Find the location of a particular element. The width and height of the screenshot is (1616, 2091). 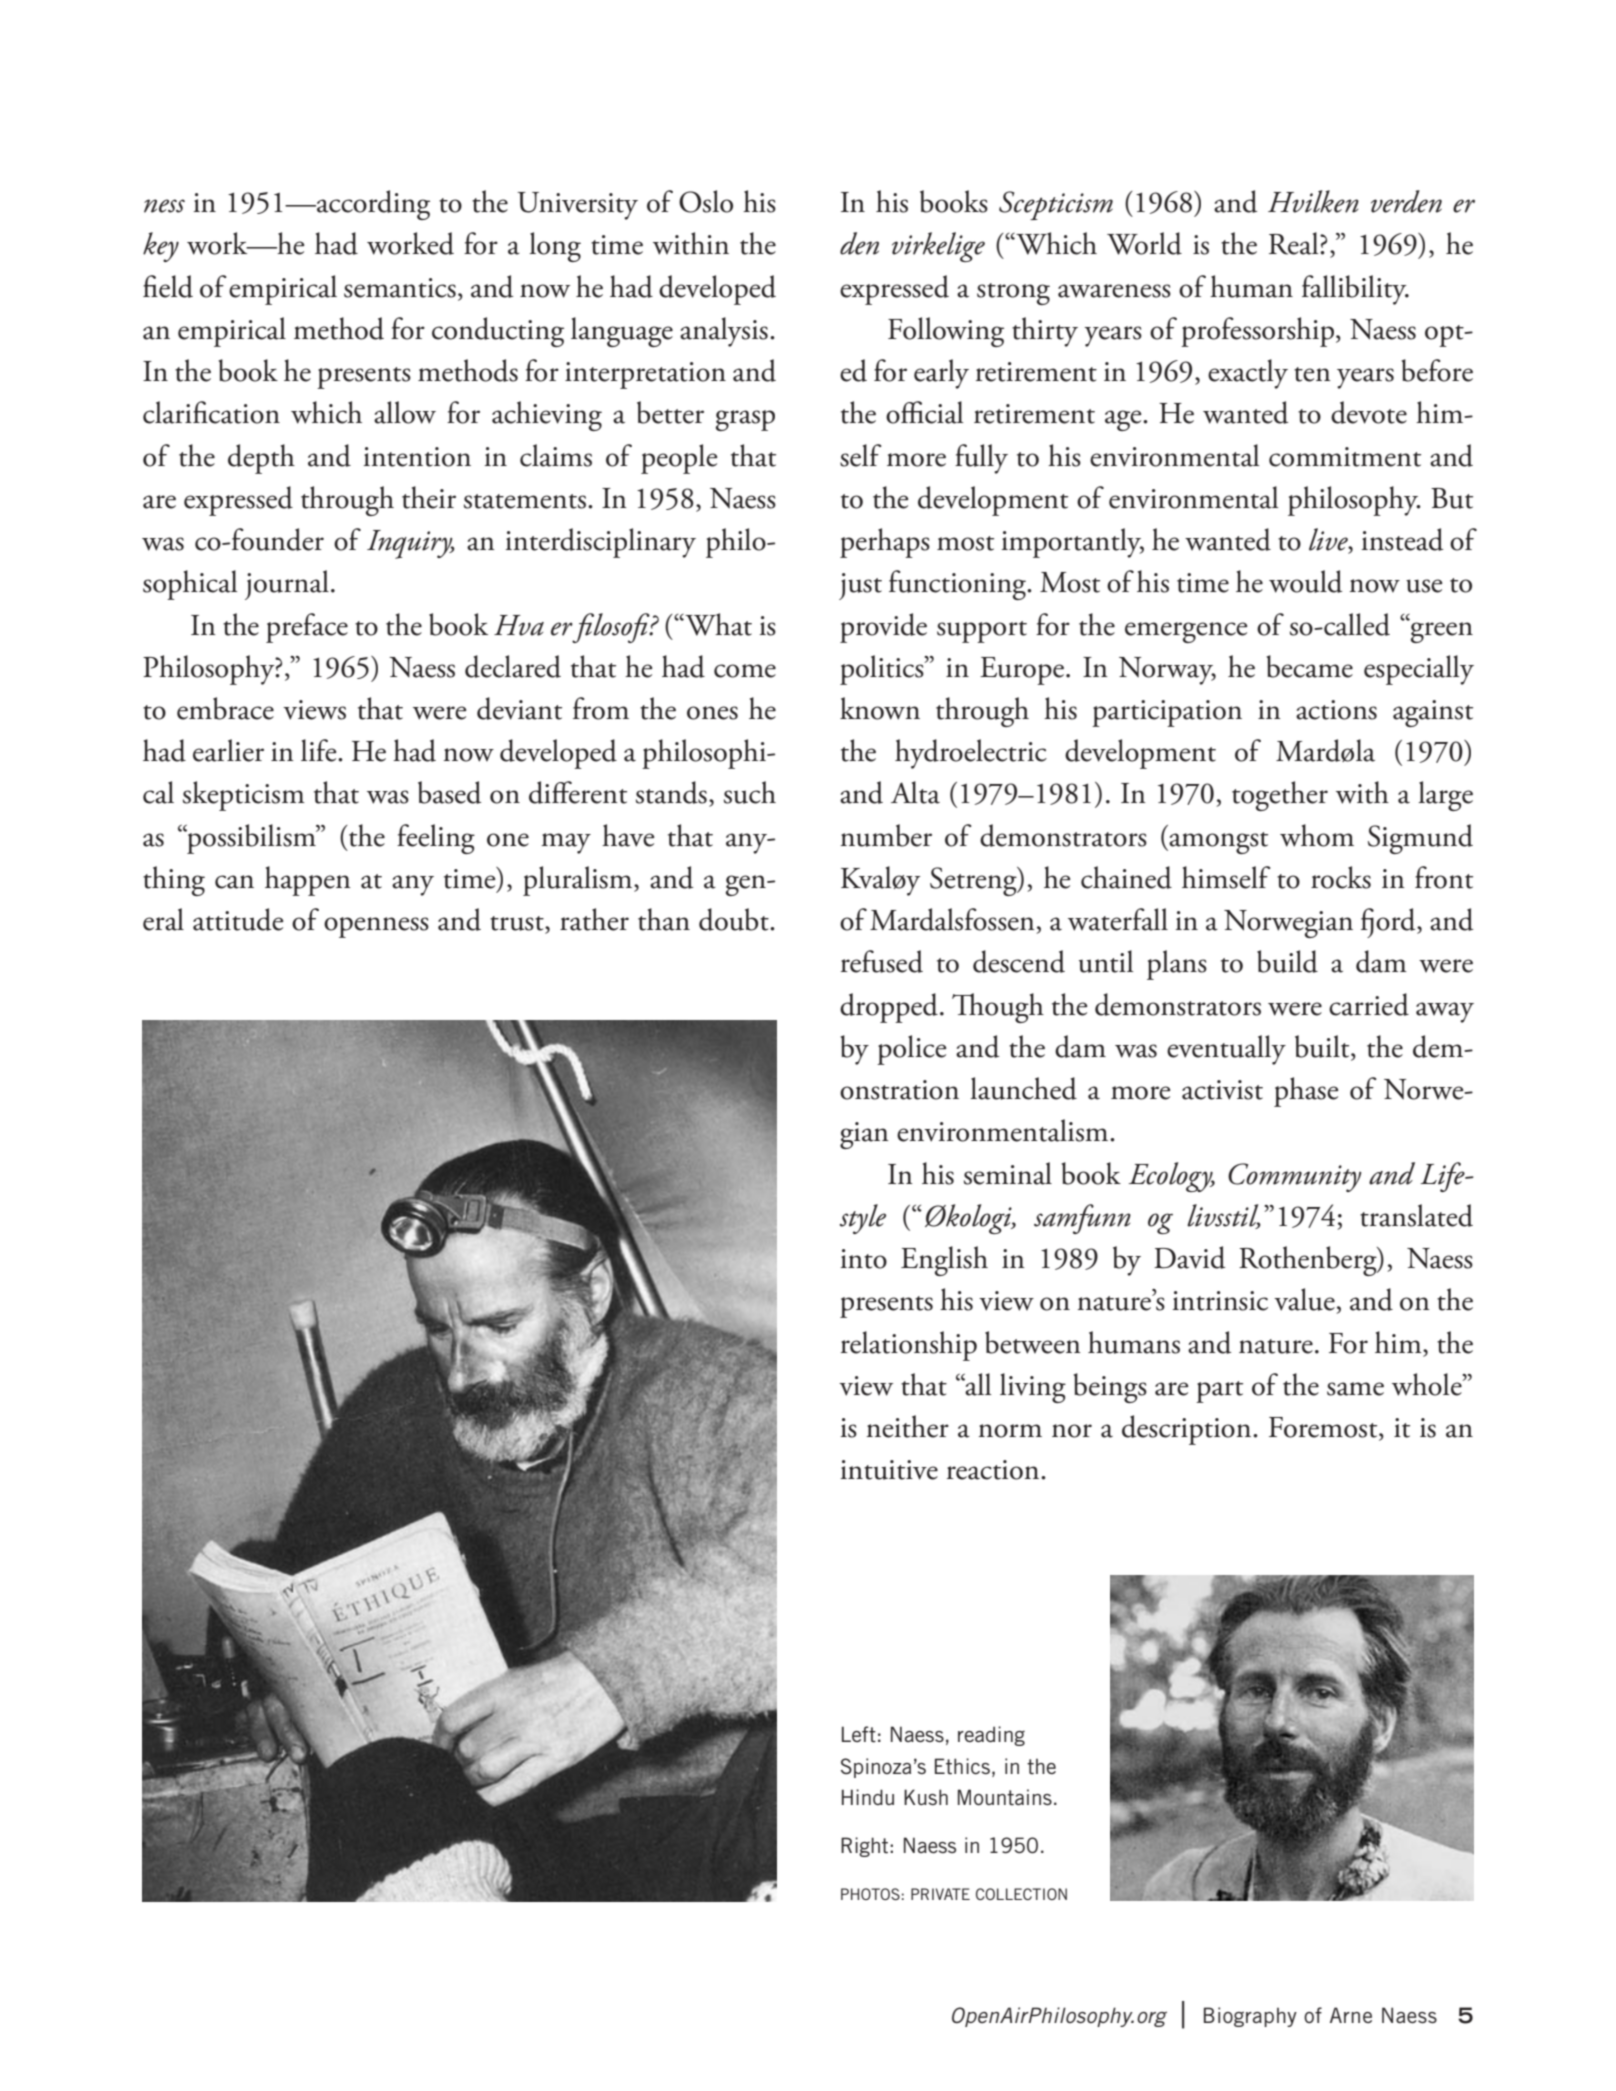

Real is located at coordinates (1295, 243).
